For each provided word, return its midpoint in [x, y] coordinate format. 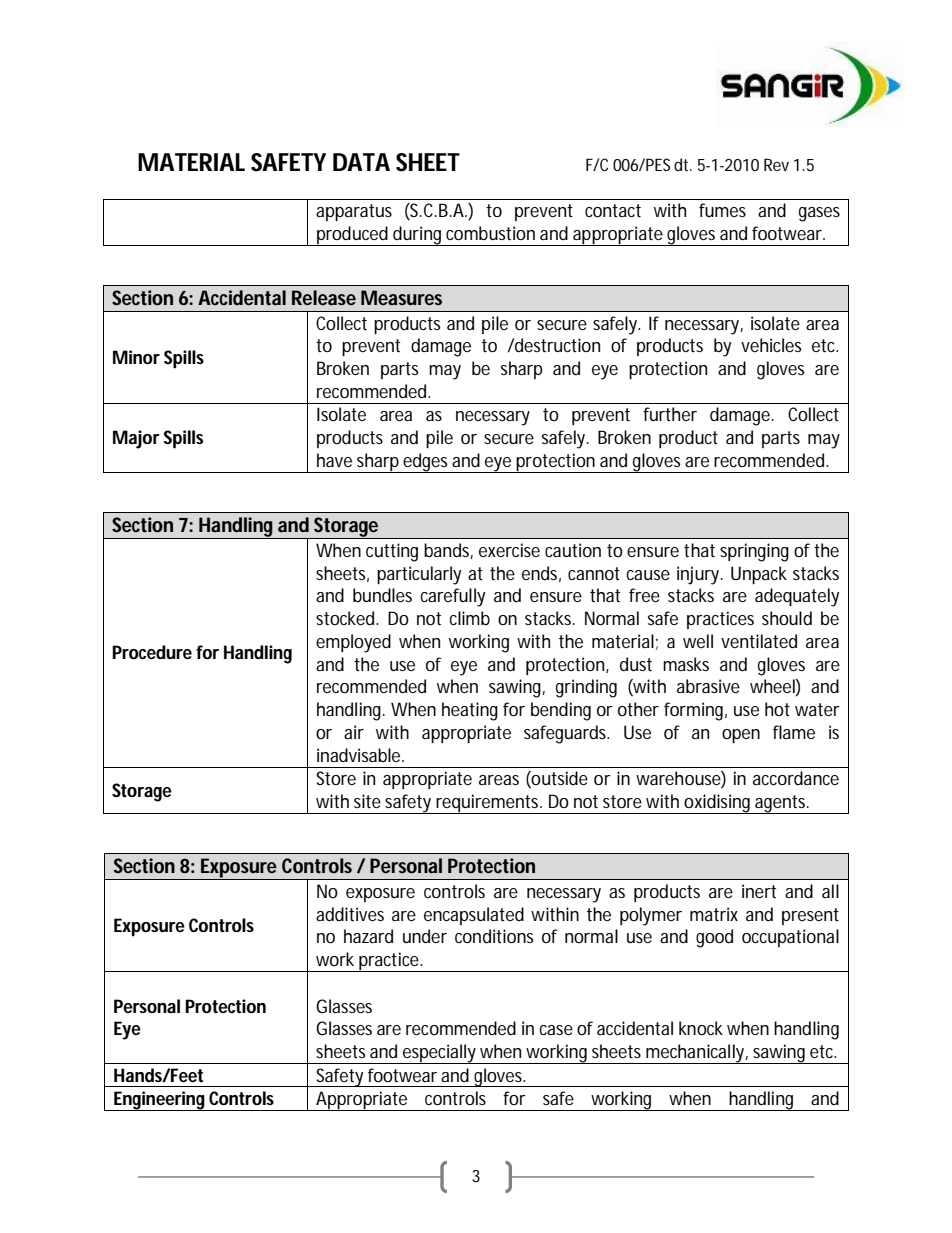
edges [425, 463]
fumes [722, 210]
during [416, 236]
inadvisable [358, 755]
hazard [368, 936]
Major [136, 439]
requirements [487, 804]
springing [754, 552]
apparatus [354, 212]
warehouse [678, 778]
